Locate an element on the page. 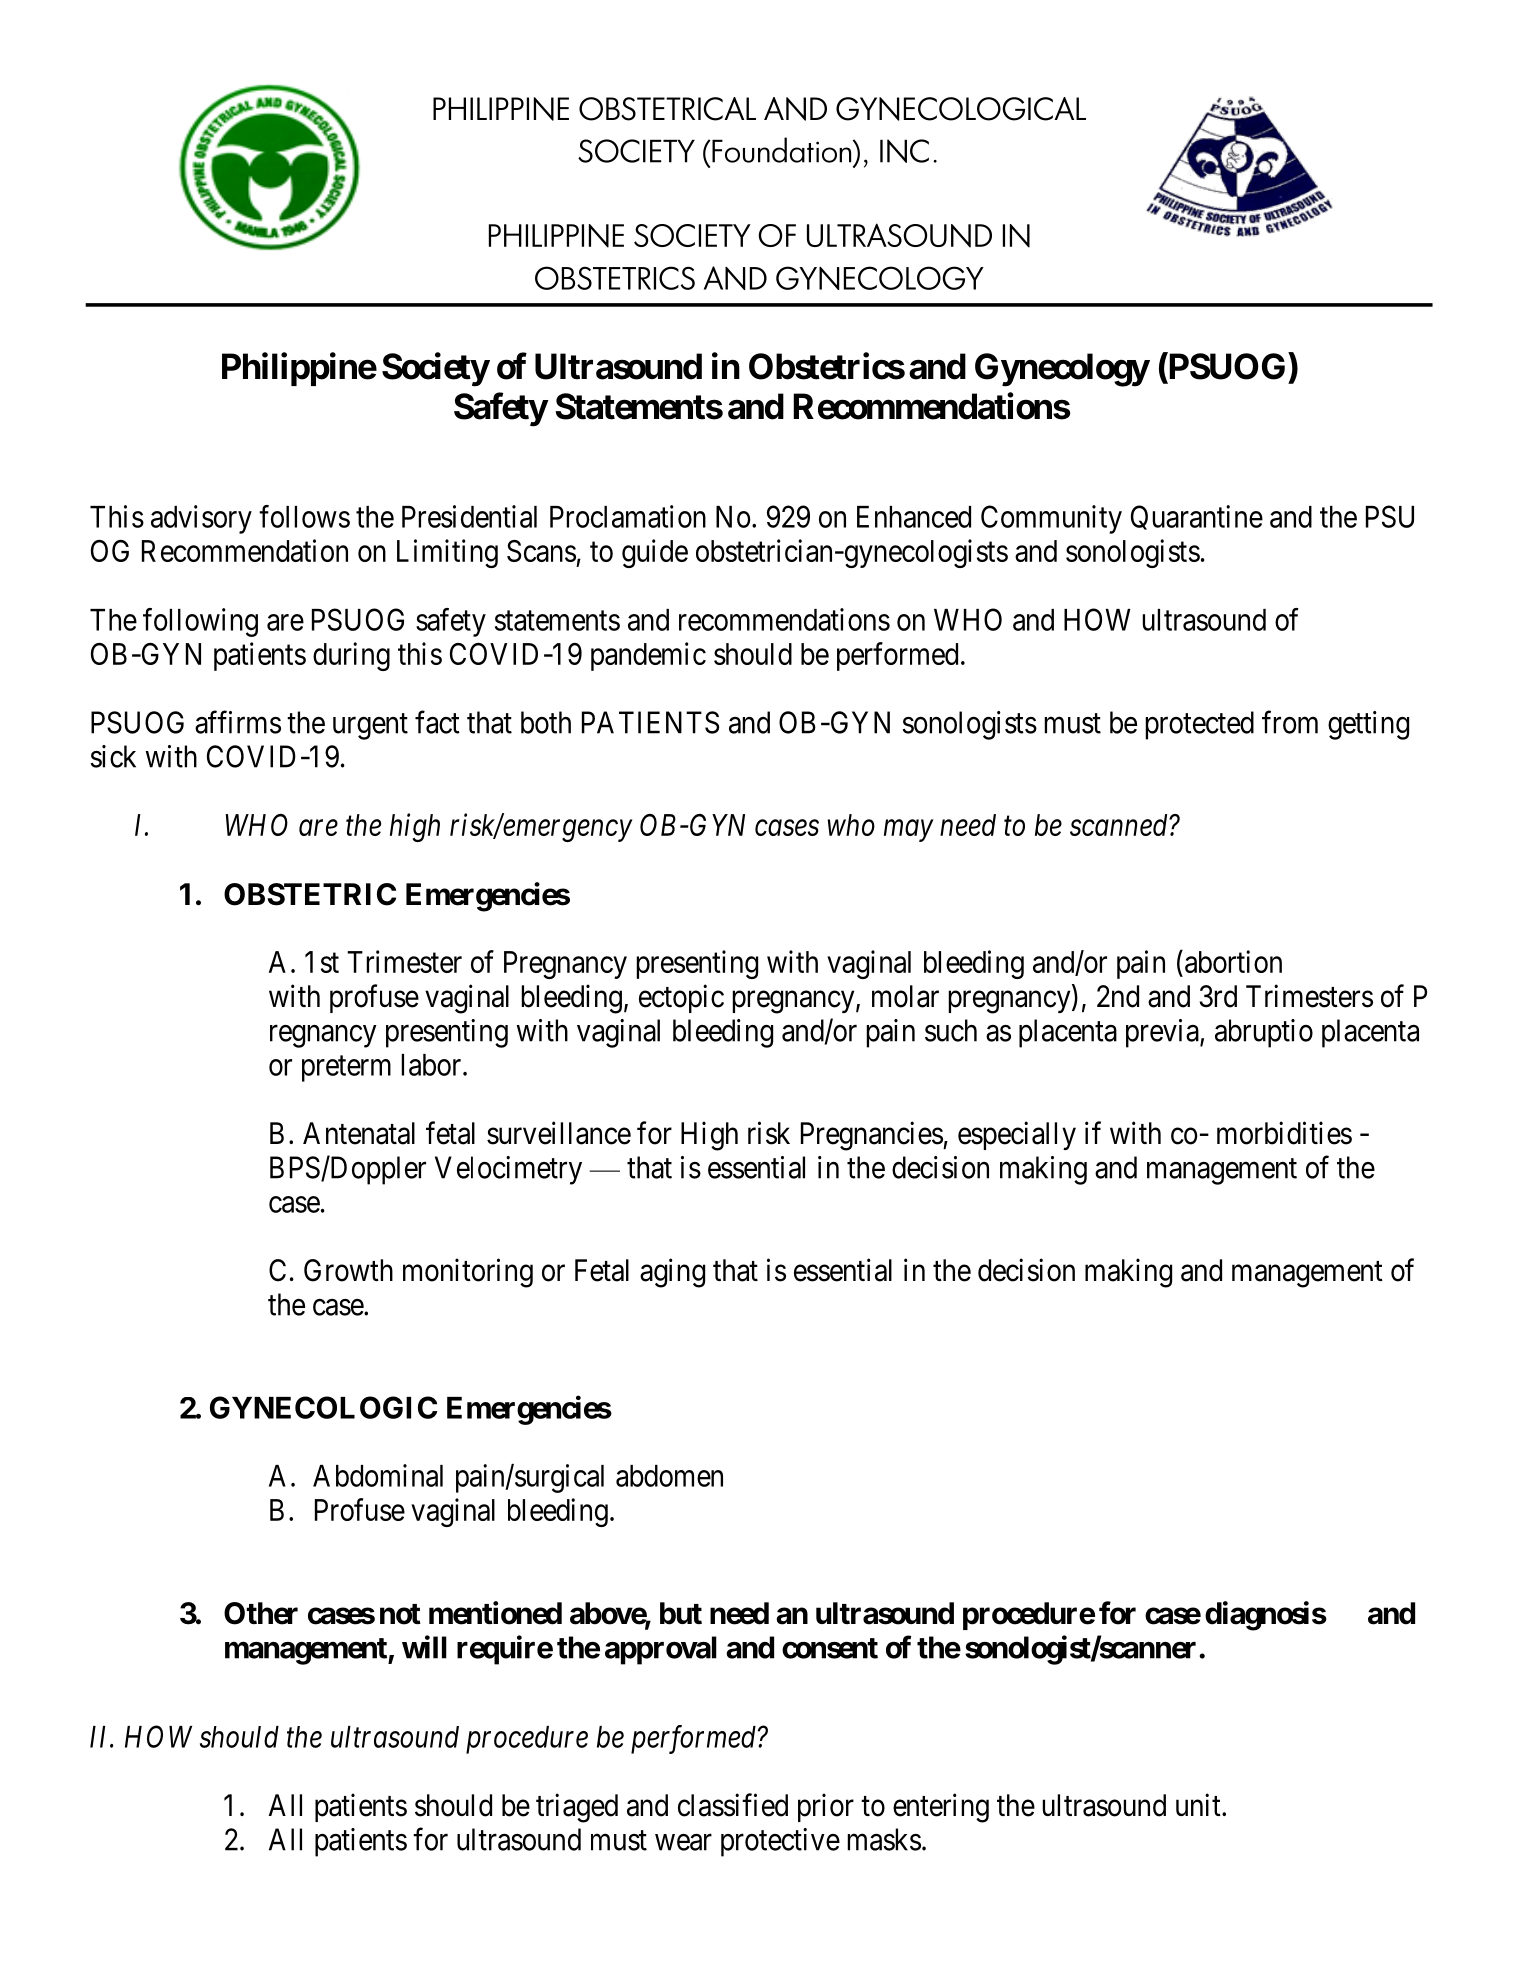 Image resolution: width=1518 pixels, height=1965 pixels. advisory is located at coordinates (201, 519).
